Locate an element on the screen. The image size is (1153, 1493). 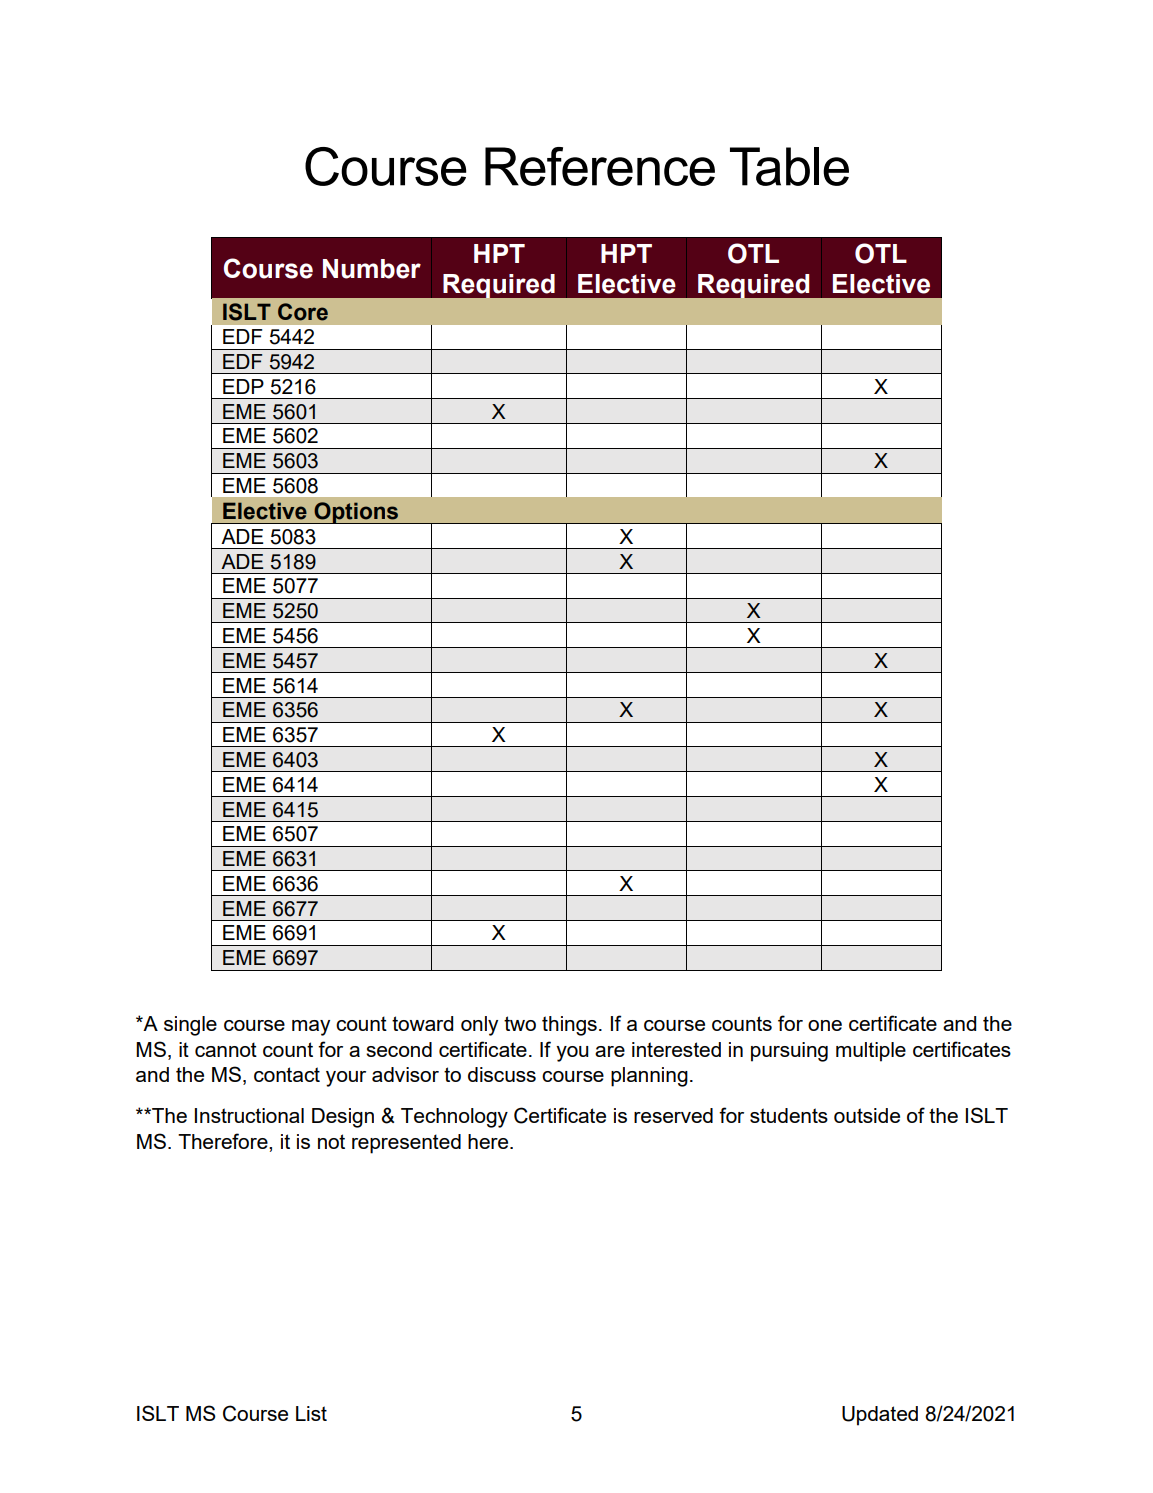
represented is located at coordinates (406, 1144).
